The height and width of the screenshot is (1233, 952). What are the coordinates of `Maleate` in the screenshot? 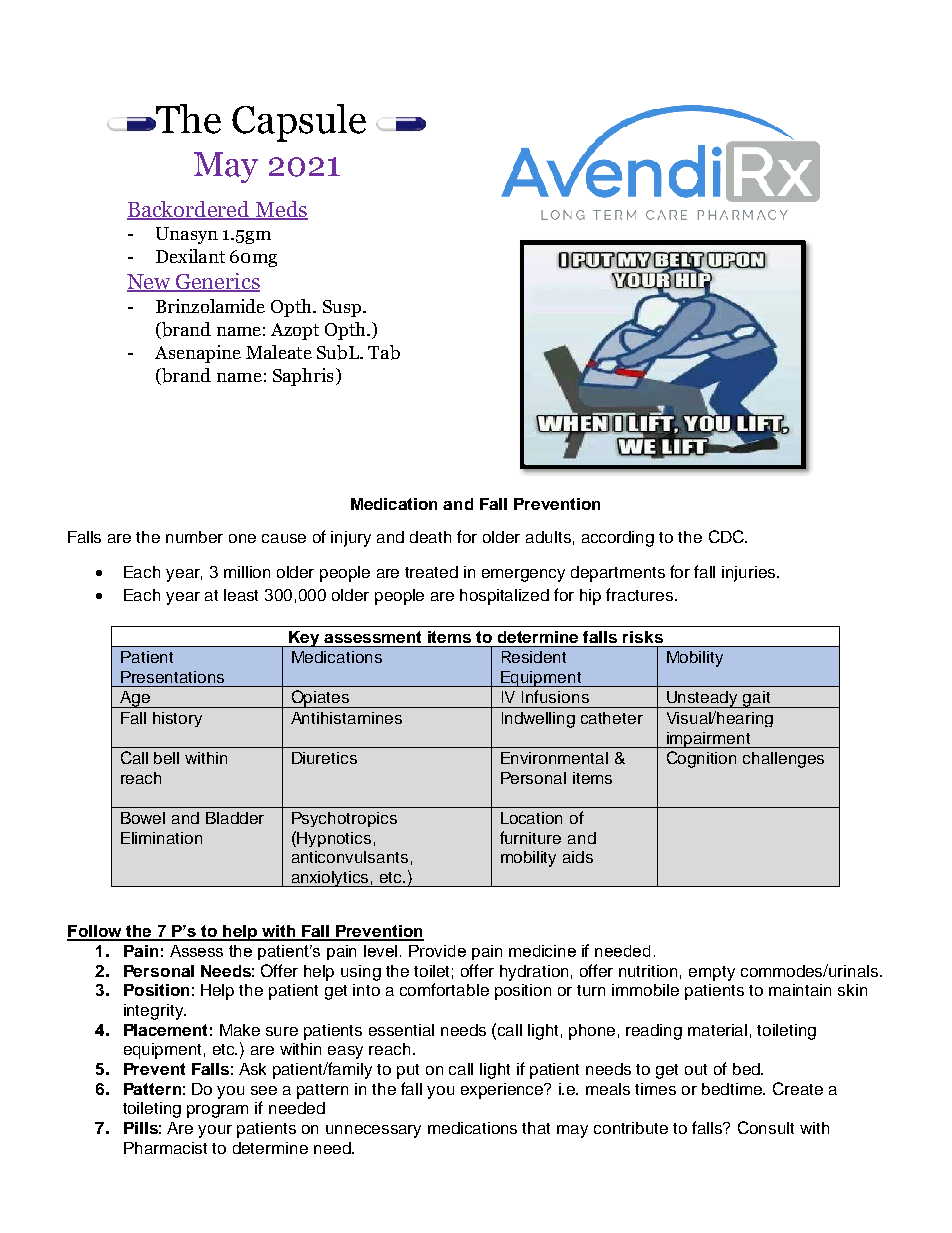 It's located at (279, 352).
